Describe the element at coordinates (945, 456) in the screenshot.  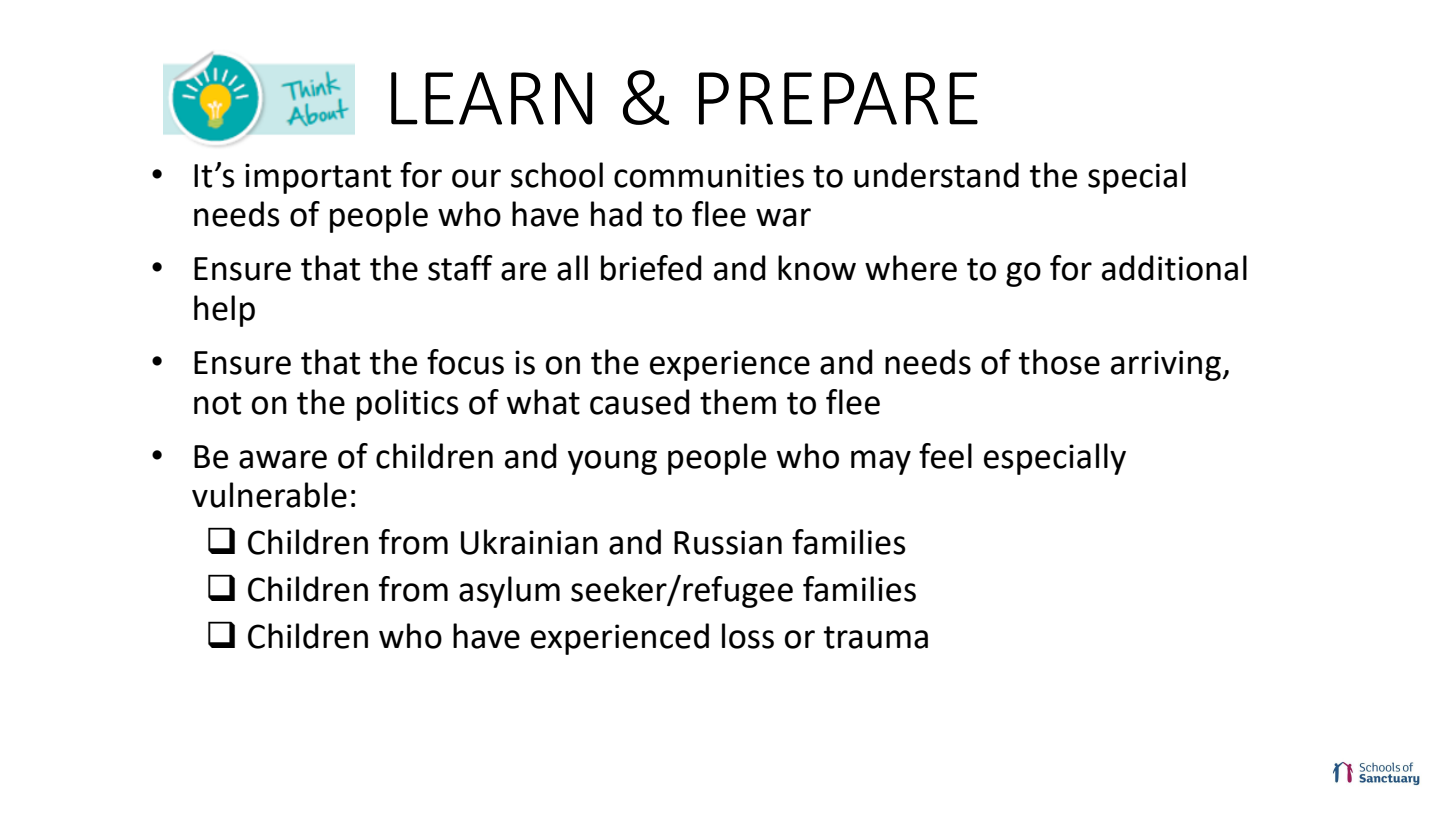
I see `feel` at that location.
